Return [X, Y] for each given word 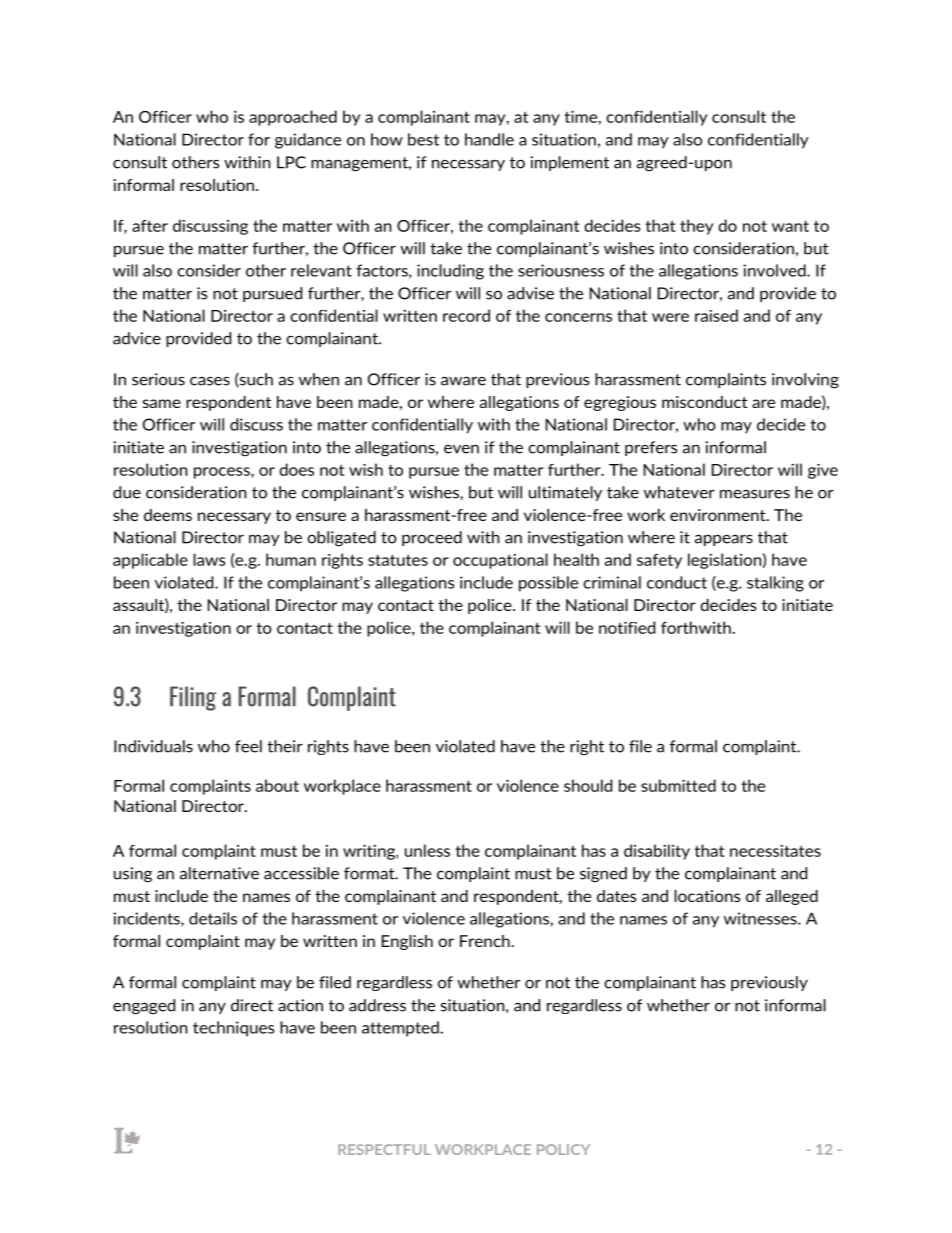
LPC [291, 162]
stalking [775, 584]
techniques [233, 1029]
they [697, 227]
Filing [193, 698]
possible [548, 584]
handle [489, 139]
